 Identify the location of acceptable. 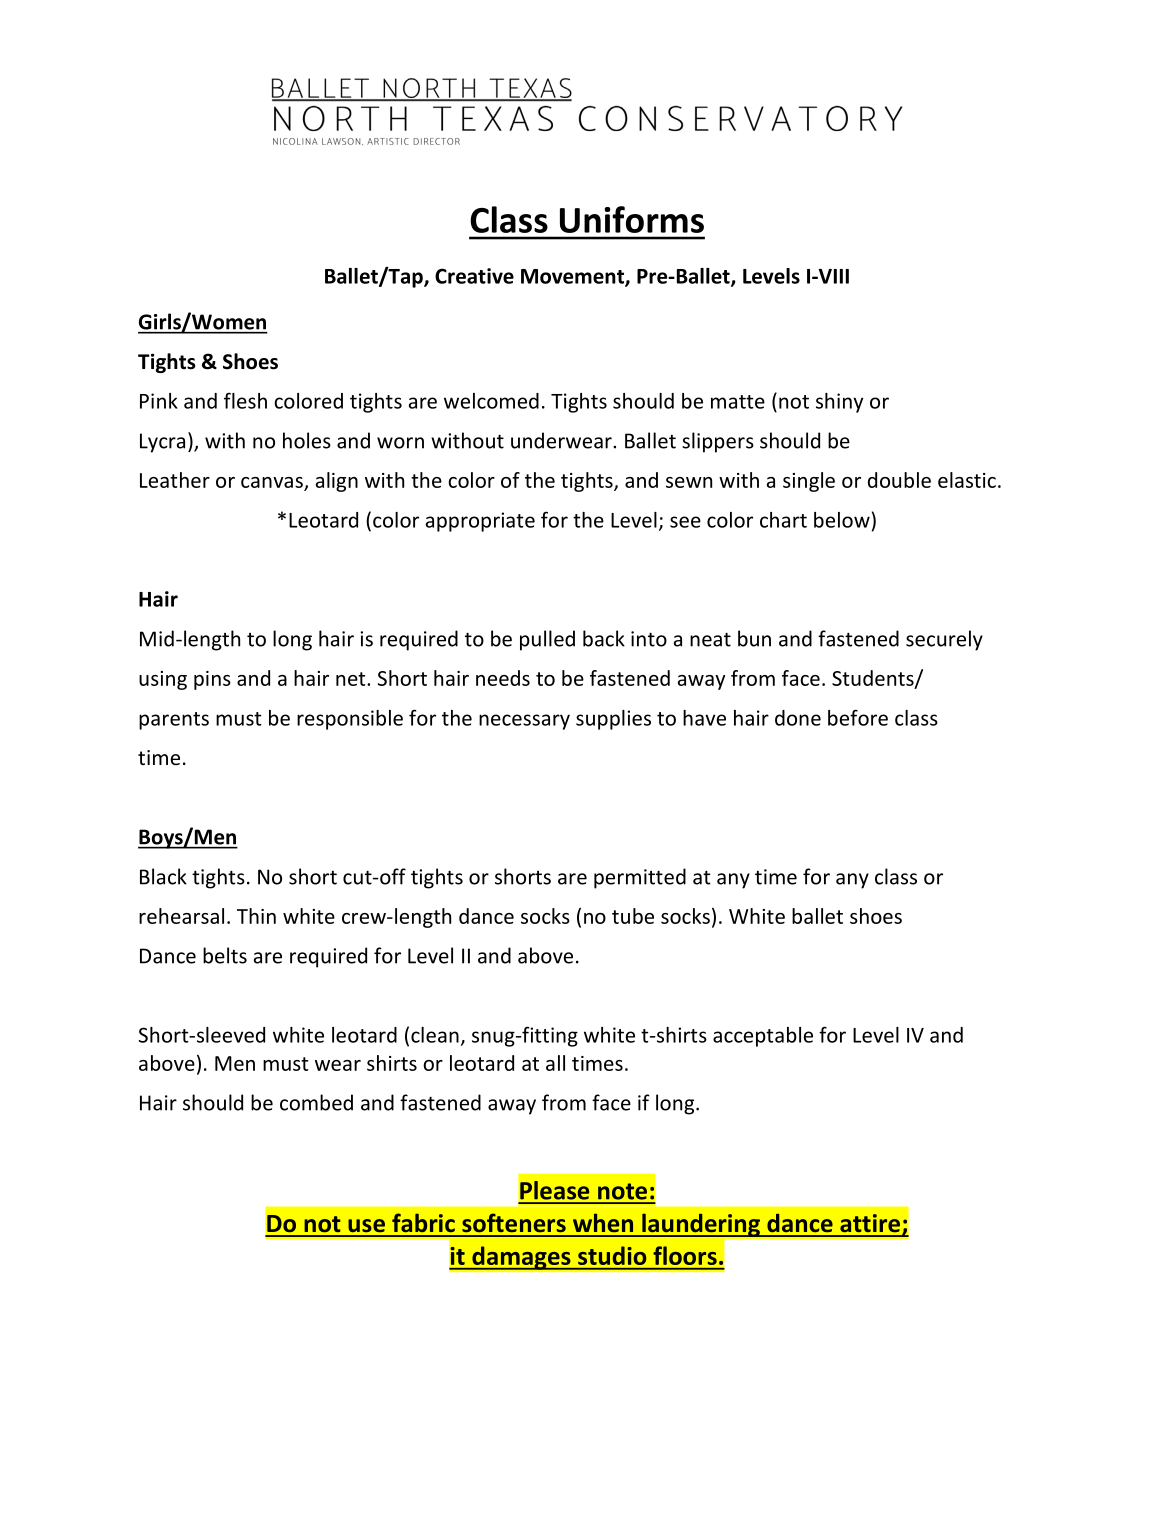
(763, 1037).
